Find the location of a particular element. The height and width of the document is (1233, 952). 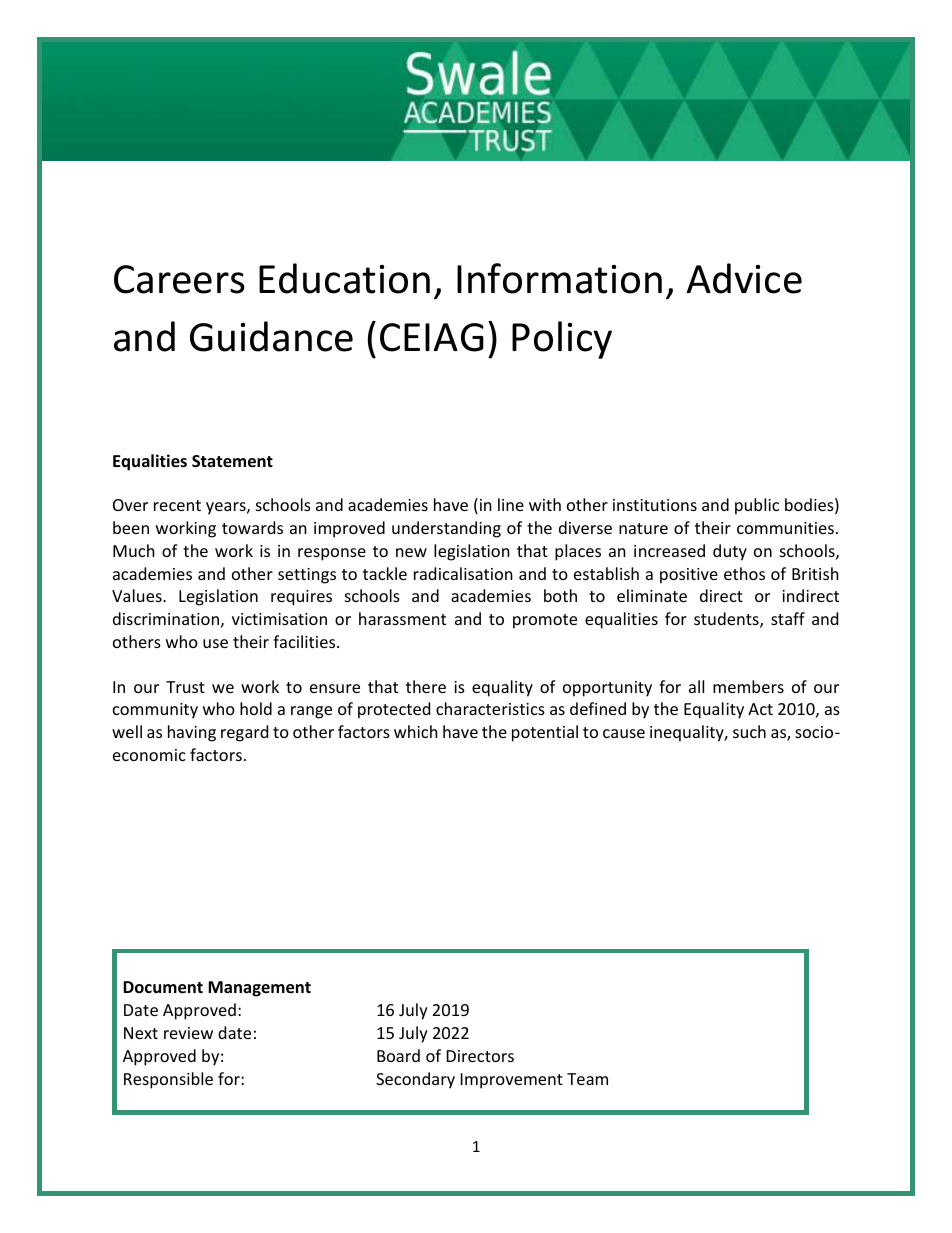

Team is located at coordinates (587, 1079).
